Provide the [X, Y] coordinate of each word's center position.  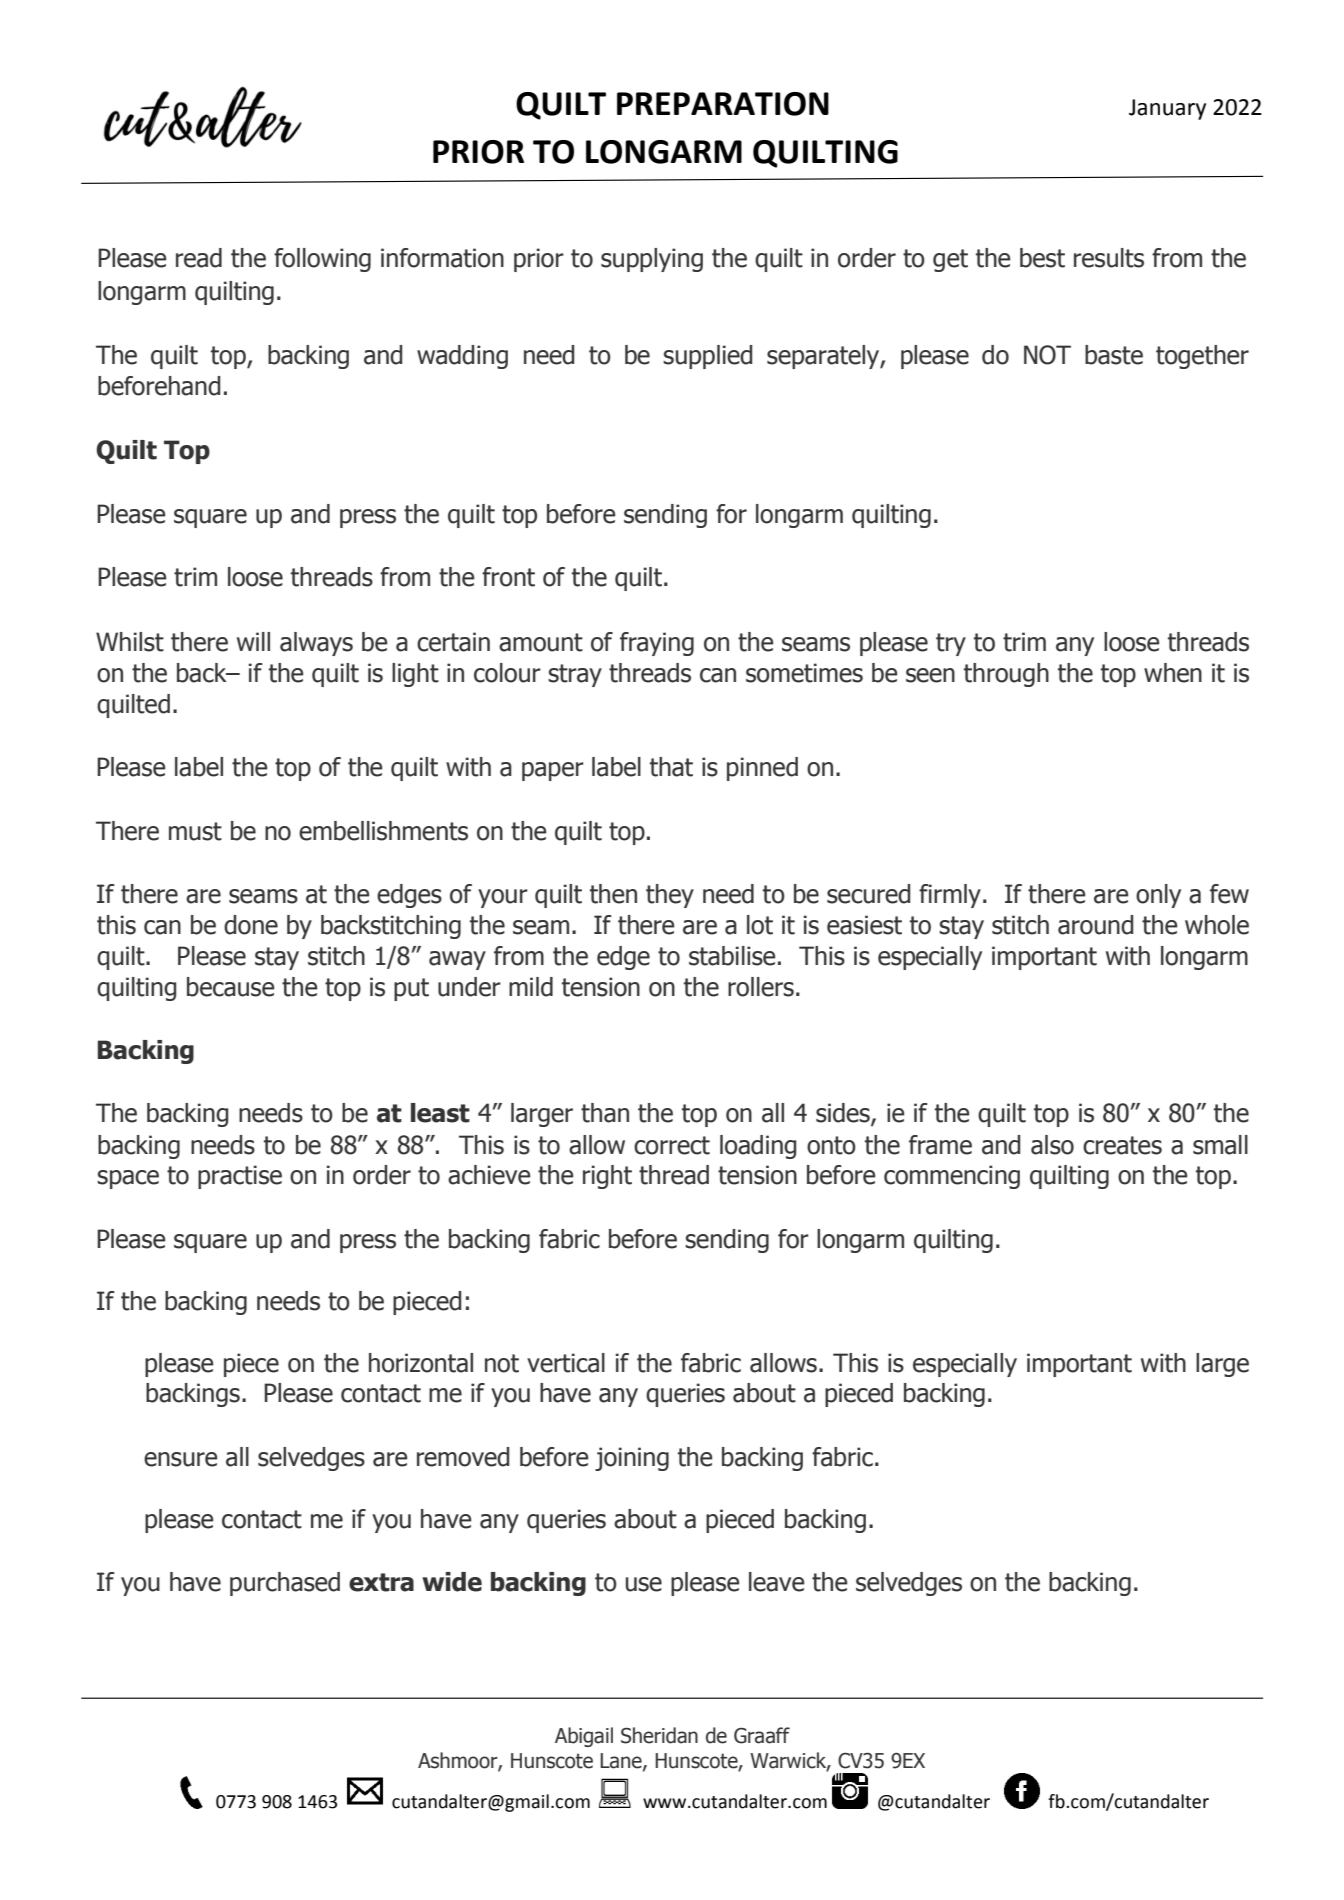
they [670, 896]
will [253, 641]
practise [240, 1177]
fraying [657, 644]
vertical [566, 1363]
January [1167, 109]
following [322, 260]
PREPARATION [723, 104]
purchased [285, 1584]
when [1173, 673]
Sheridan [659, 1735]
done [251, 925]
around [1095, 925]
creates [1122, 1145]
